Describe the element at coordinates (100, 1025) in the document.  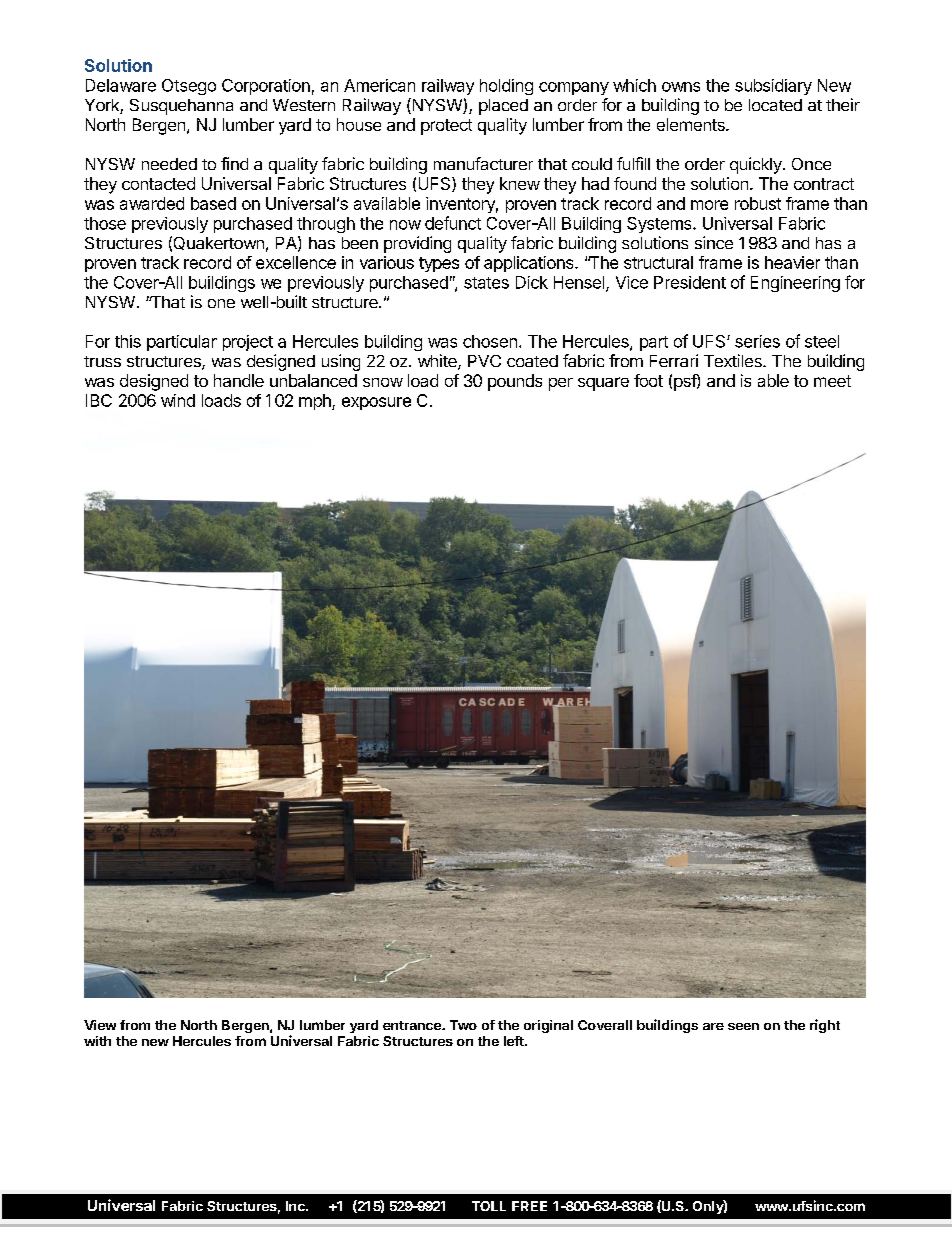
I see `View` at that location.
